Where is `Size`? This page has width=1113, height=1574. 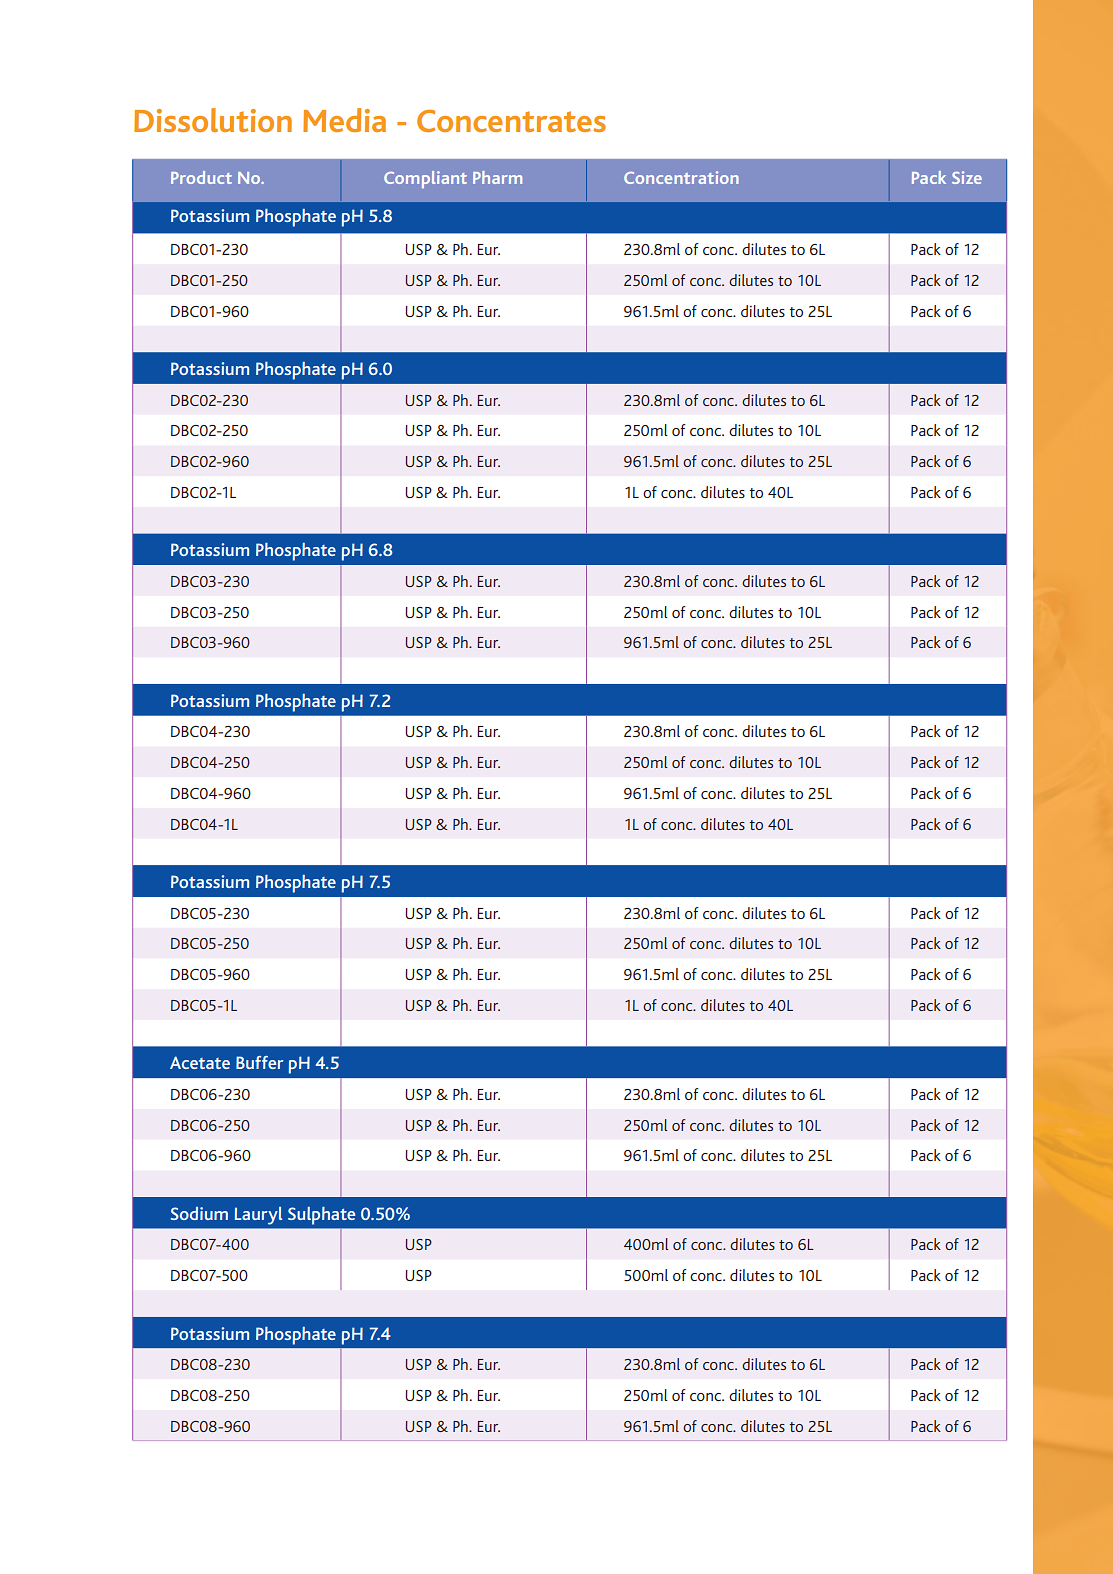 Size is located at coordinates (967, 177).
